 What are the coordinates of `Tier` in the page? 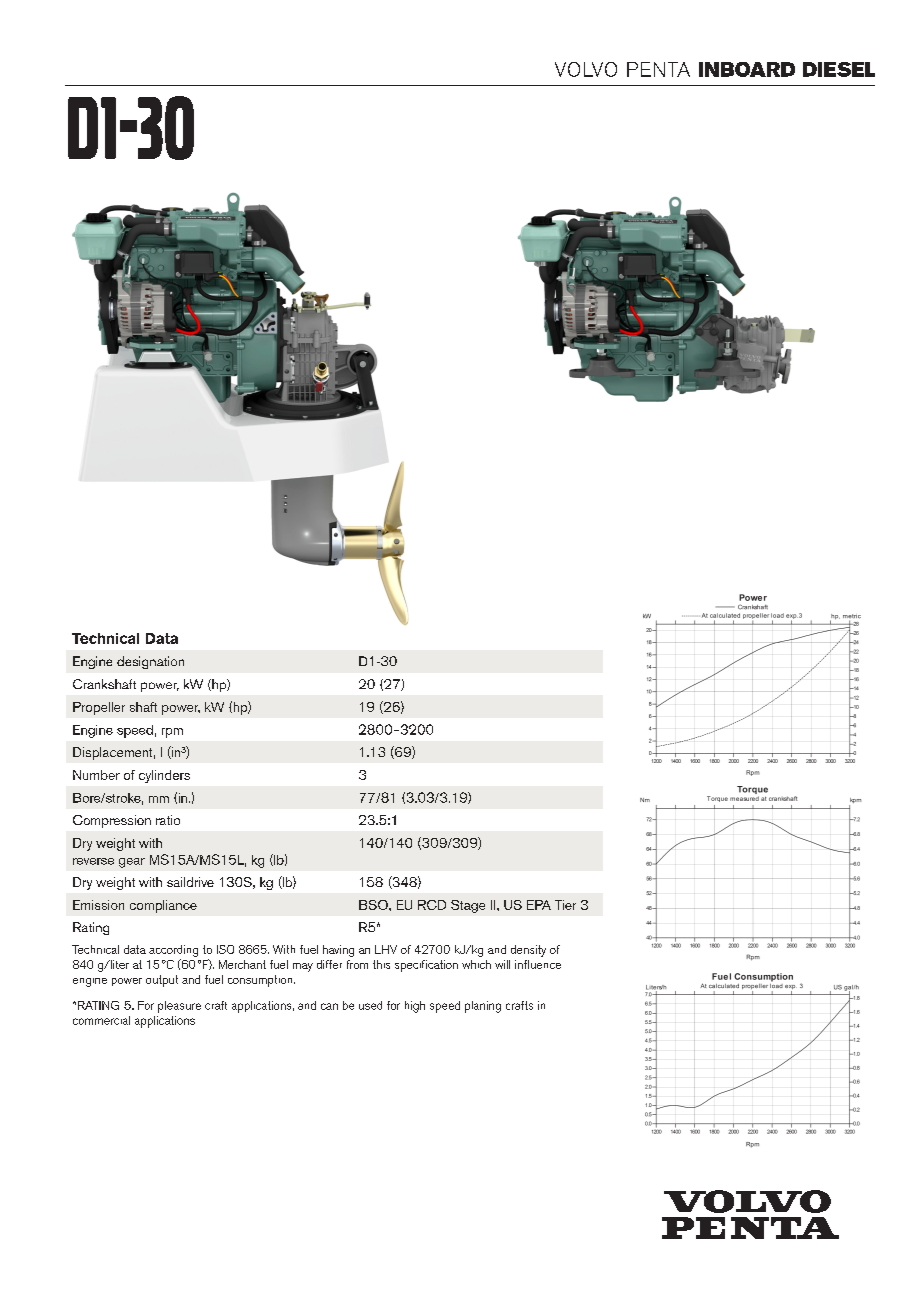 It's located at (565, 905).
